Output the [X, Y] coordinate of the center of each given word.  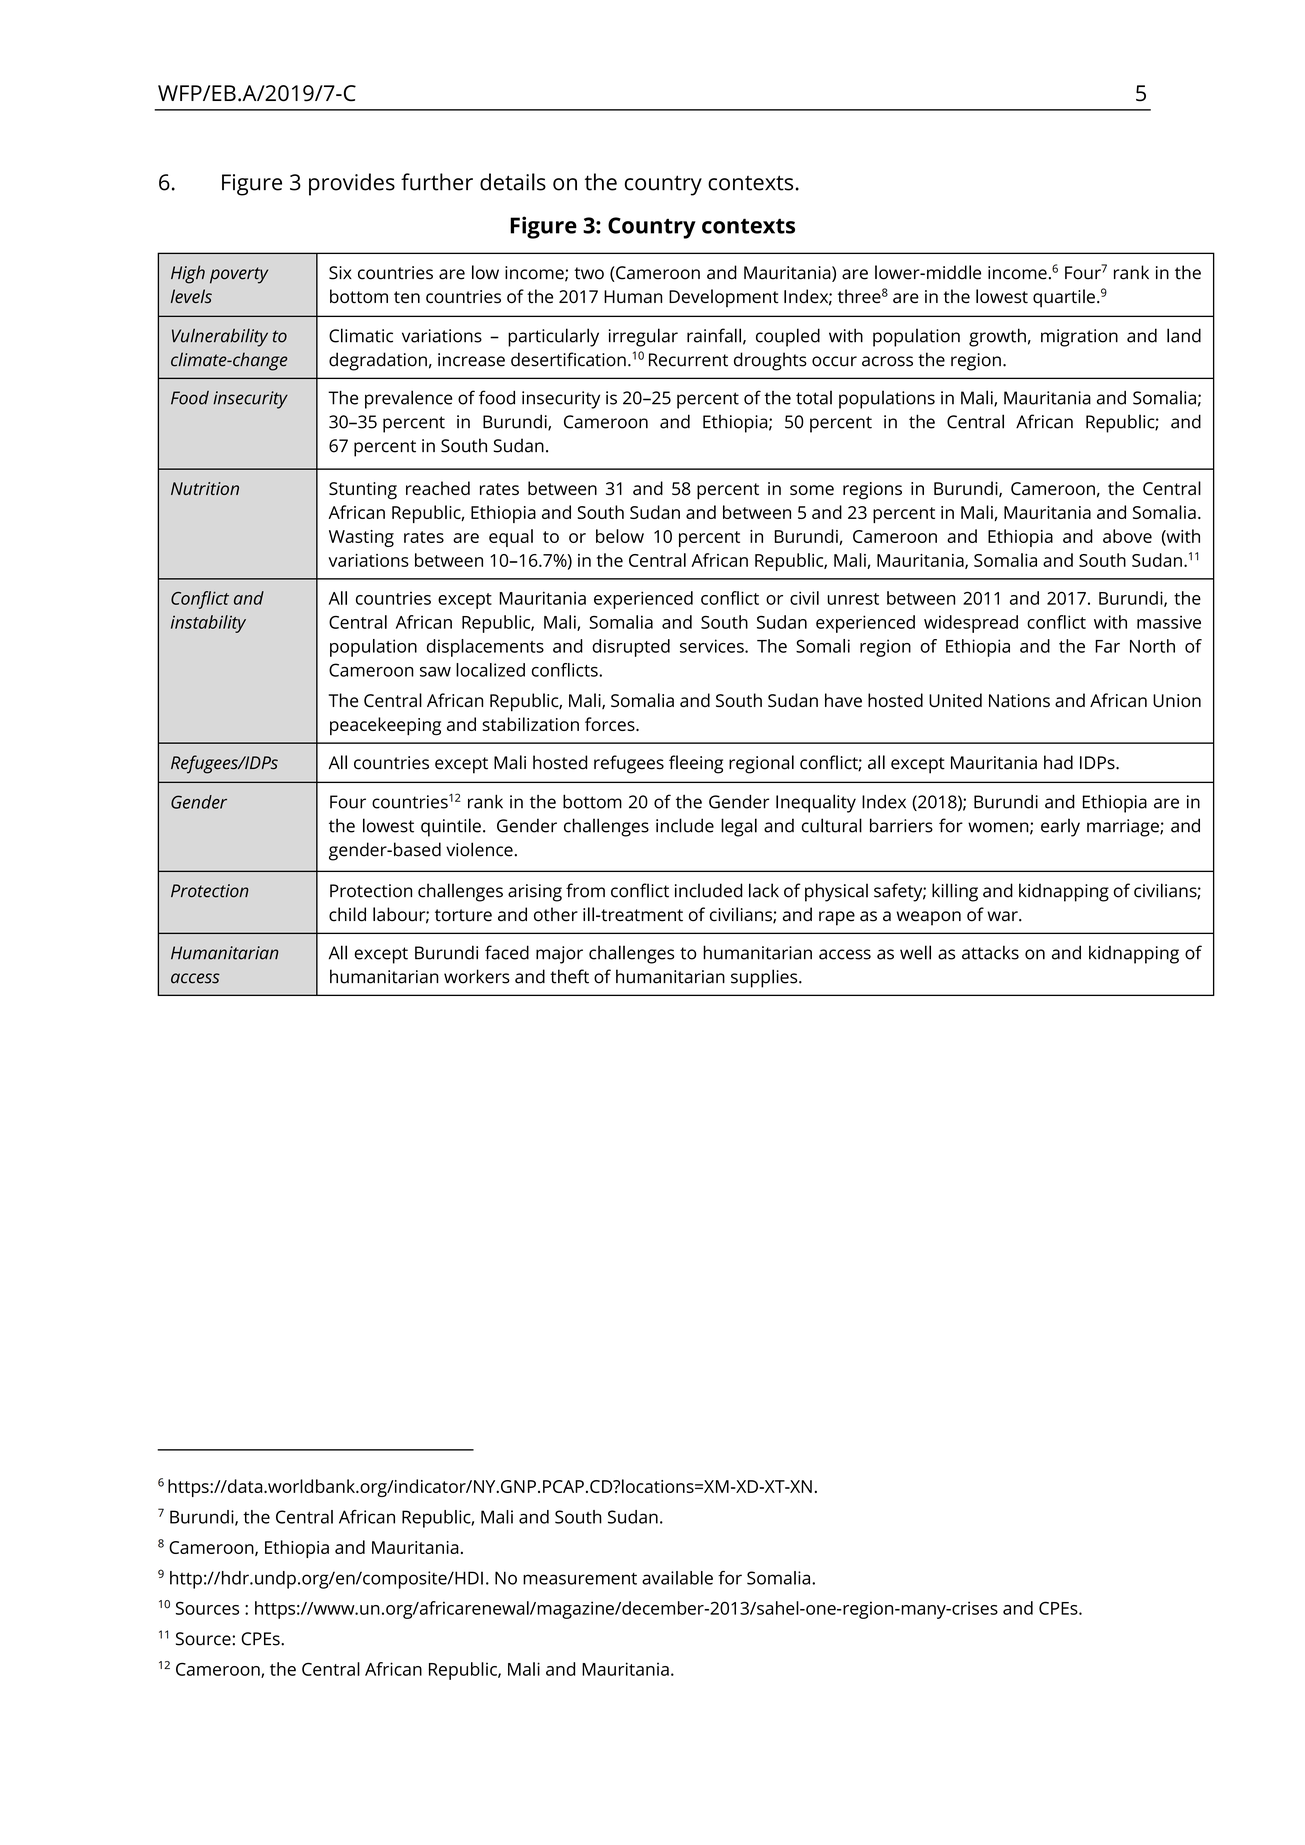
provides [352, 184]
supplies [765, 978]
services [713, 646]
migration [1079, 338]
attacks [990, 952]
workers [477, 976]
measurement [580, 1579]
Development [724, 298]
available [677, 1578]
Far [1107, 646]
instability [208, 624]
